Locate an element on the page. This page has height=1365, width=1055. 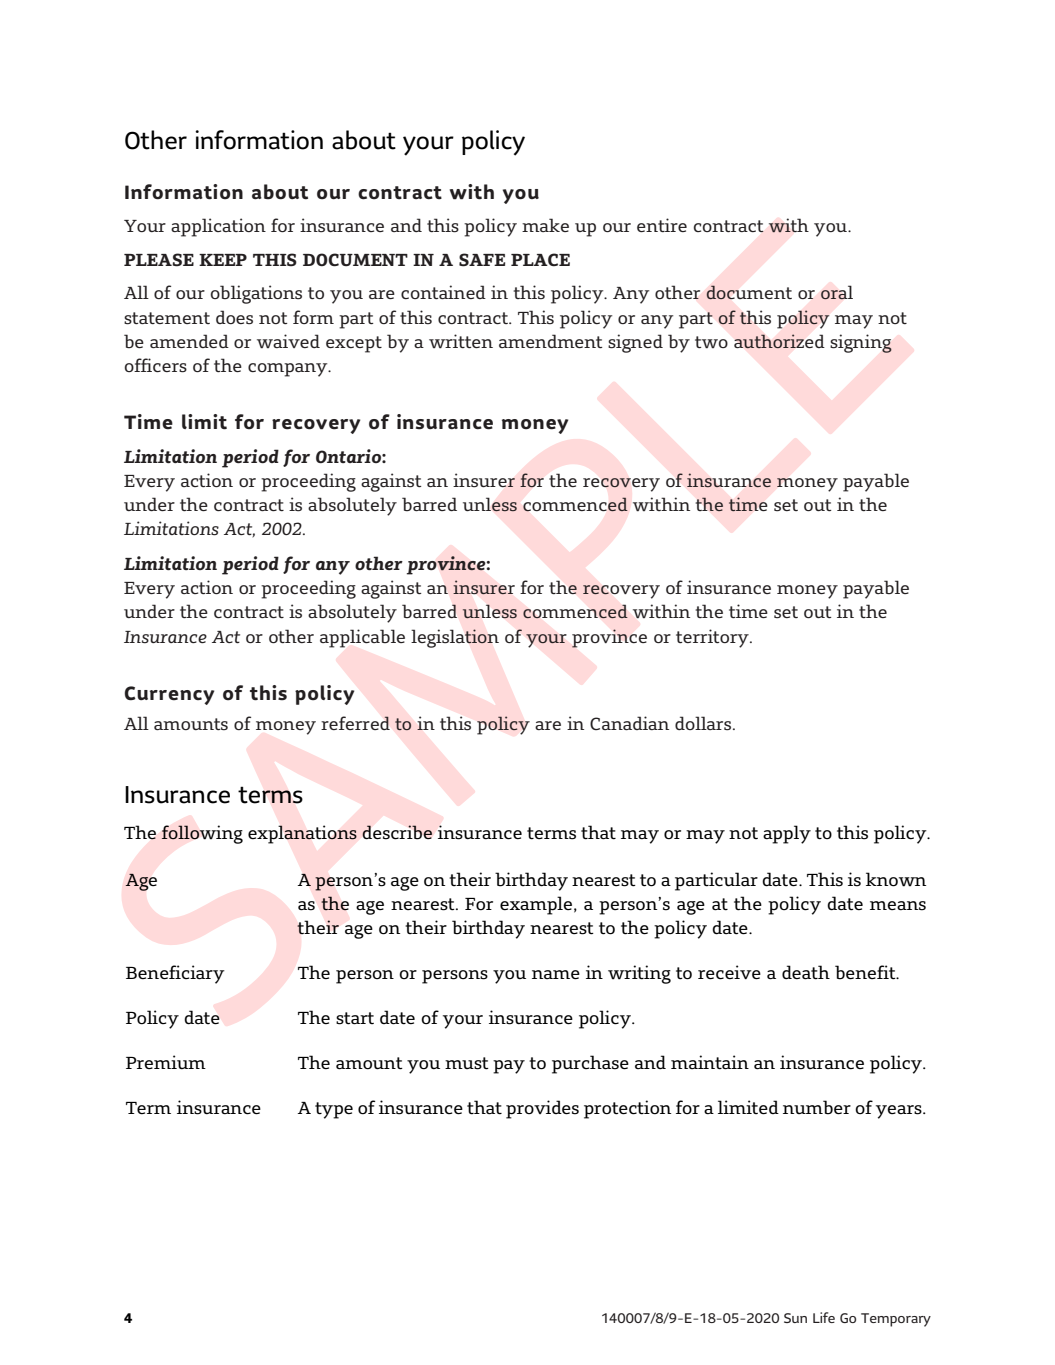
territory is located at coordinates (713, 638).
